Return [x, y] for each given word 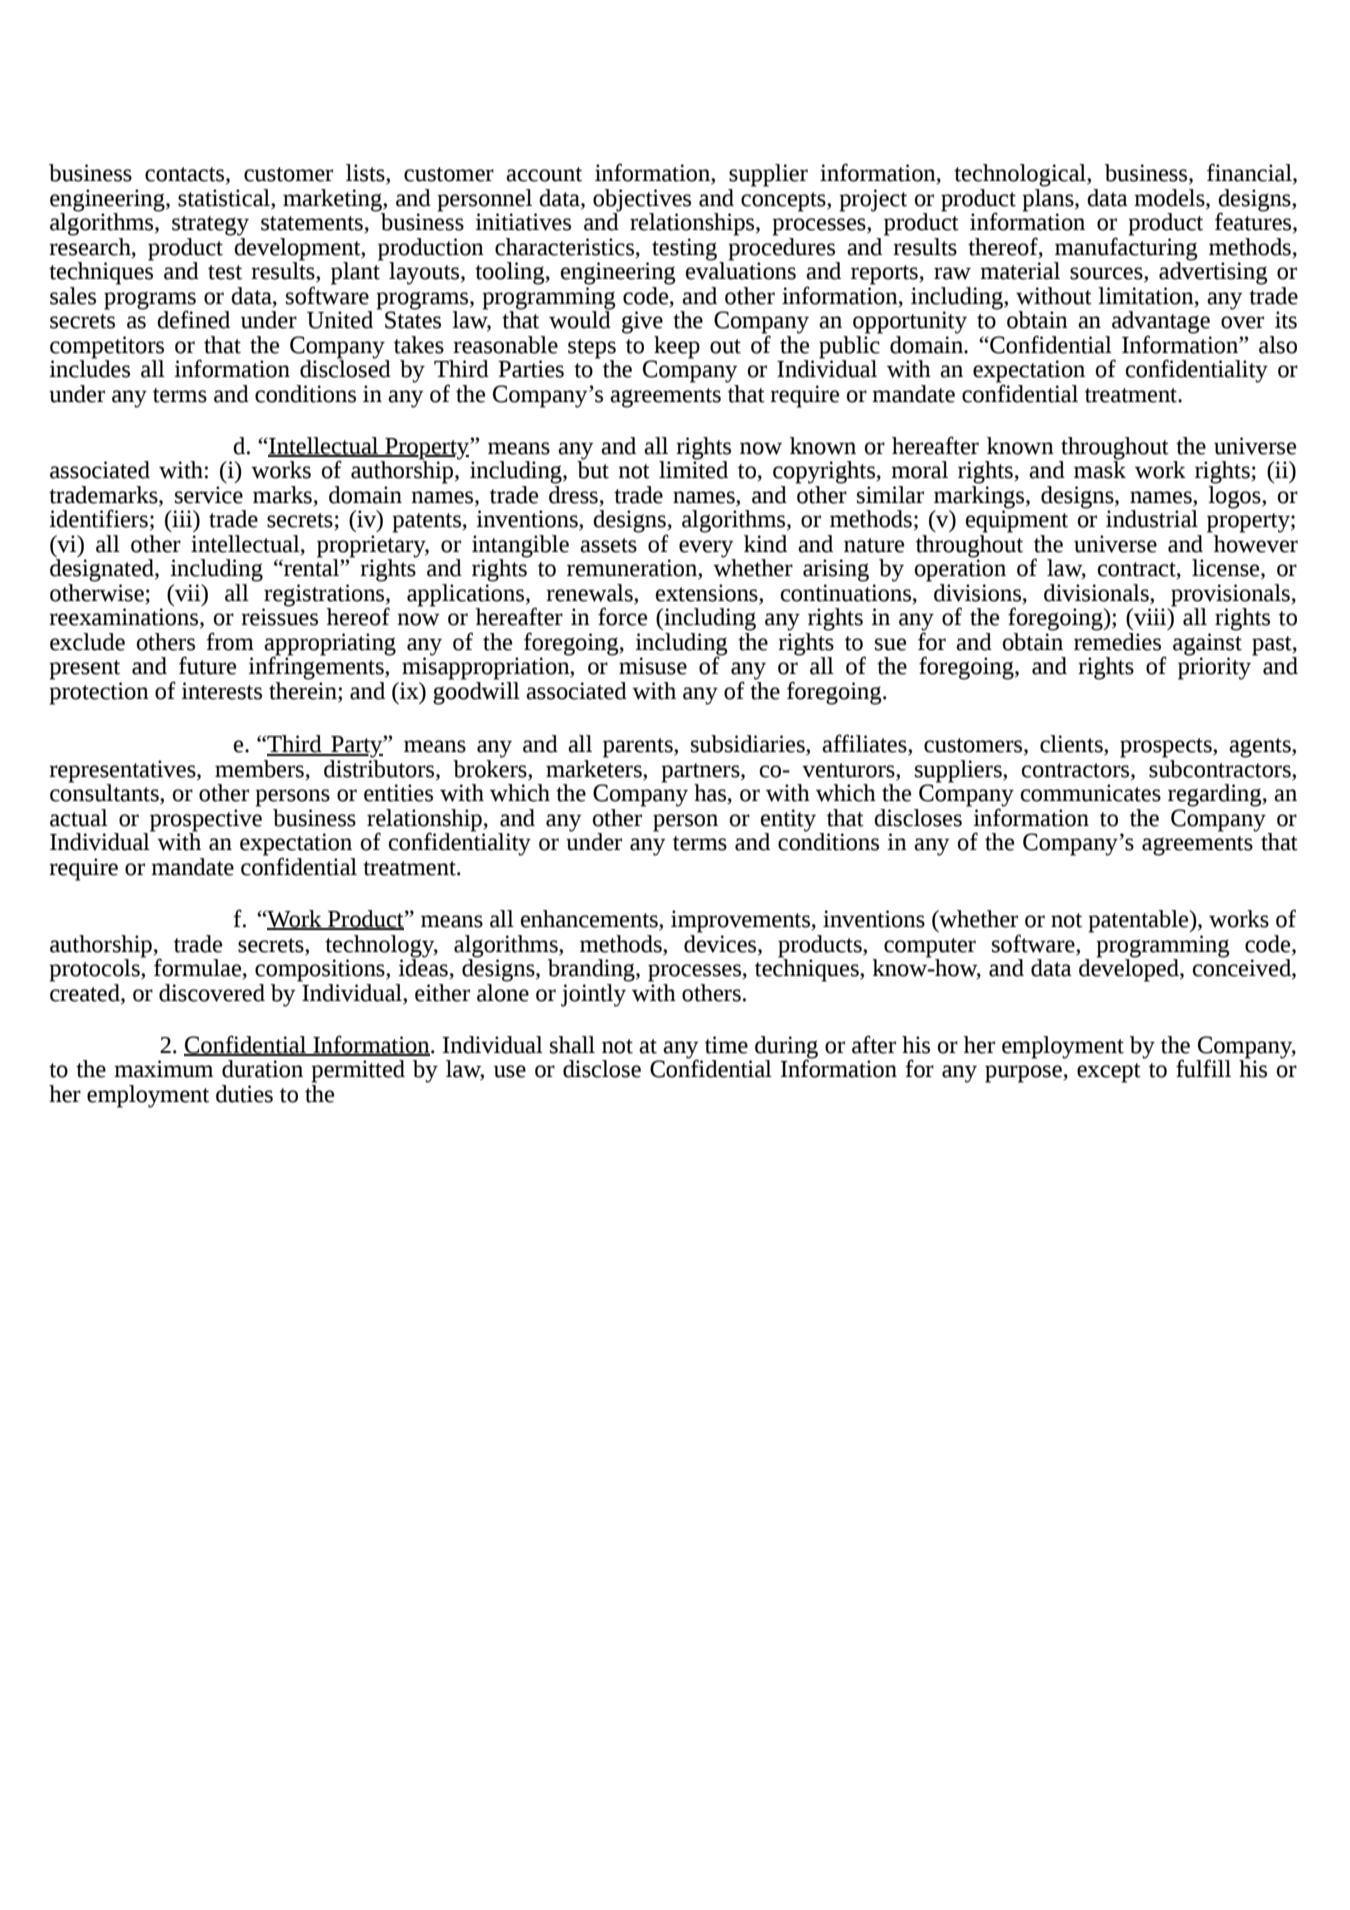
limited [693, 469]
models [1170, 198]
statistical [225, 198]
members [260, 770]
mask [1100, 469]
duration [262, 1069]
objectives [642, 200]
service [209, 495]
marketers [595, 768]
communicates [1091, 793]
